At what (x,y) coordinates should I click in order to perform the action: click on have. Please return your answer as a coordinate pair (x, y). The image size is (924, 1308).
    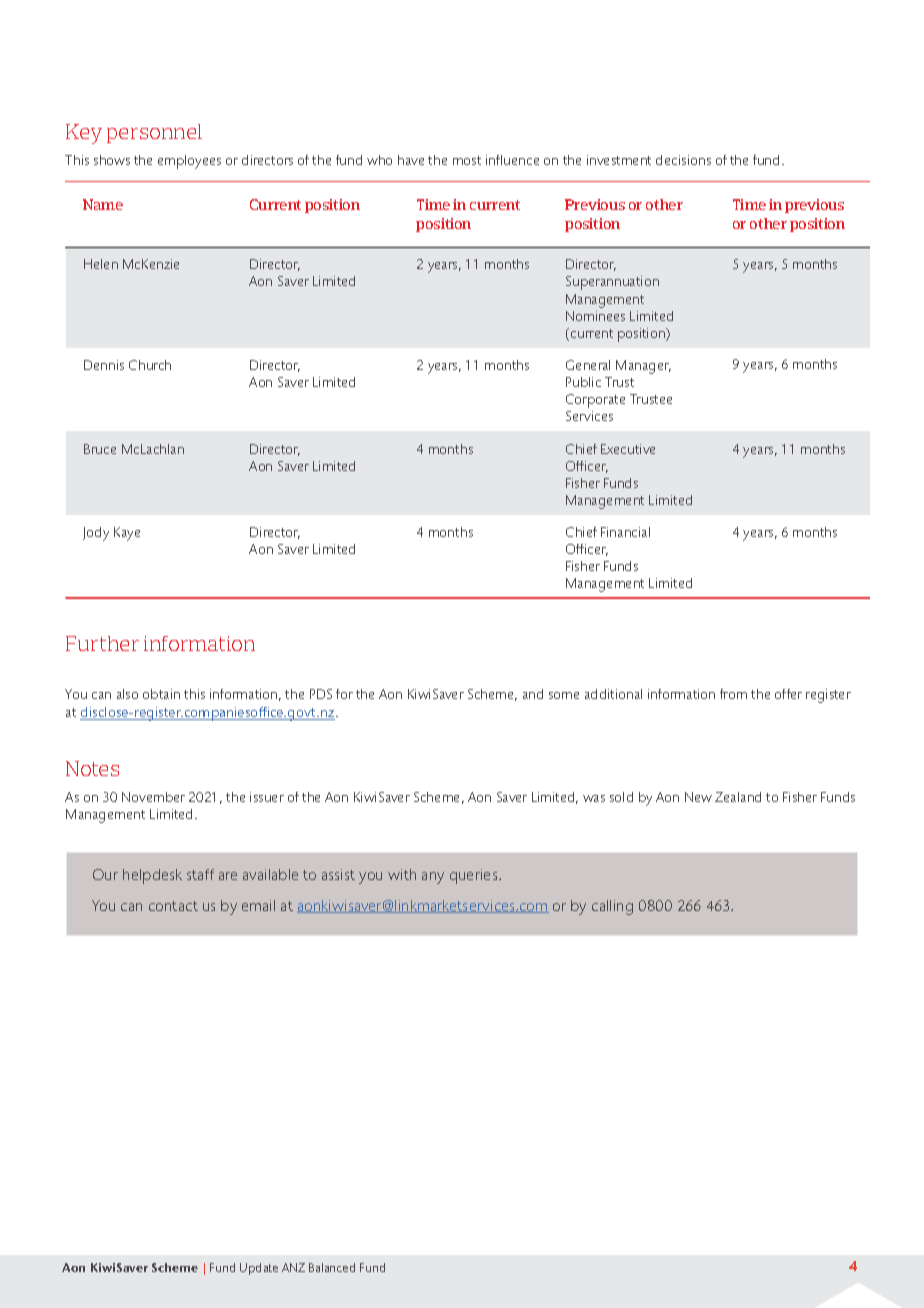
    Looking at the image, I should click on (411, 160).
